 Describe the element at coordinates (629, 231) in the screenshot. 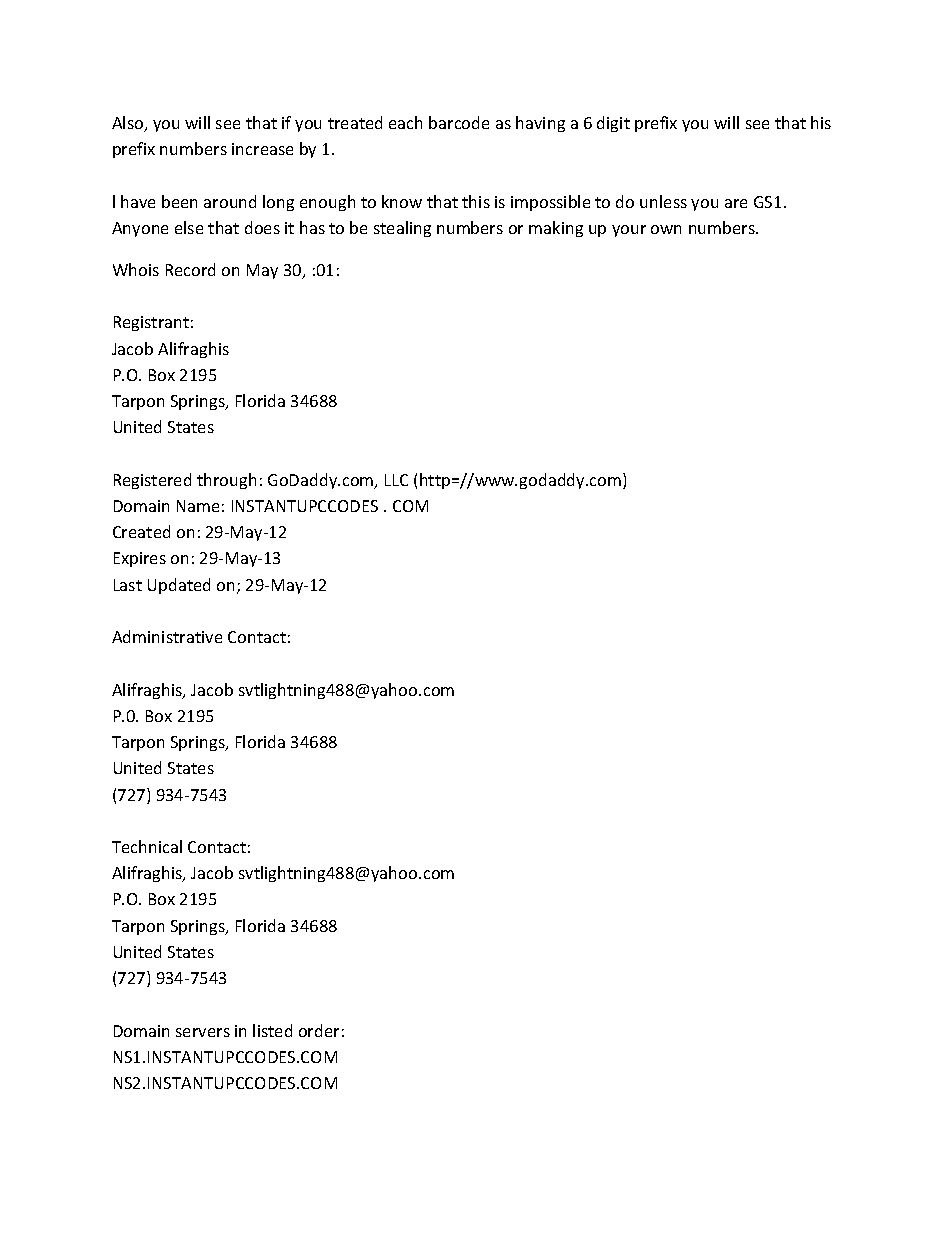

I see `your` at that location.
